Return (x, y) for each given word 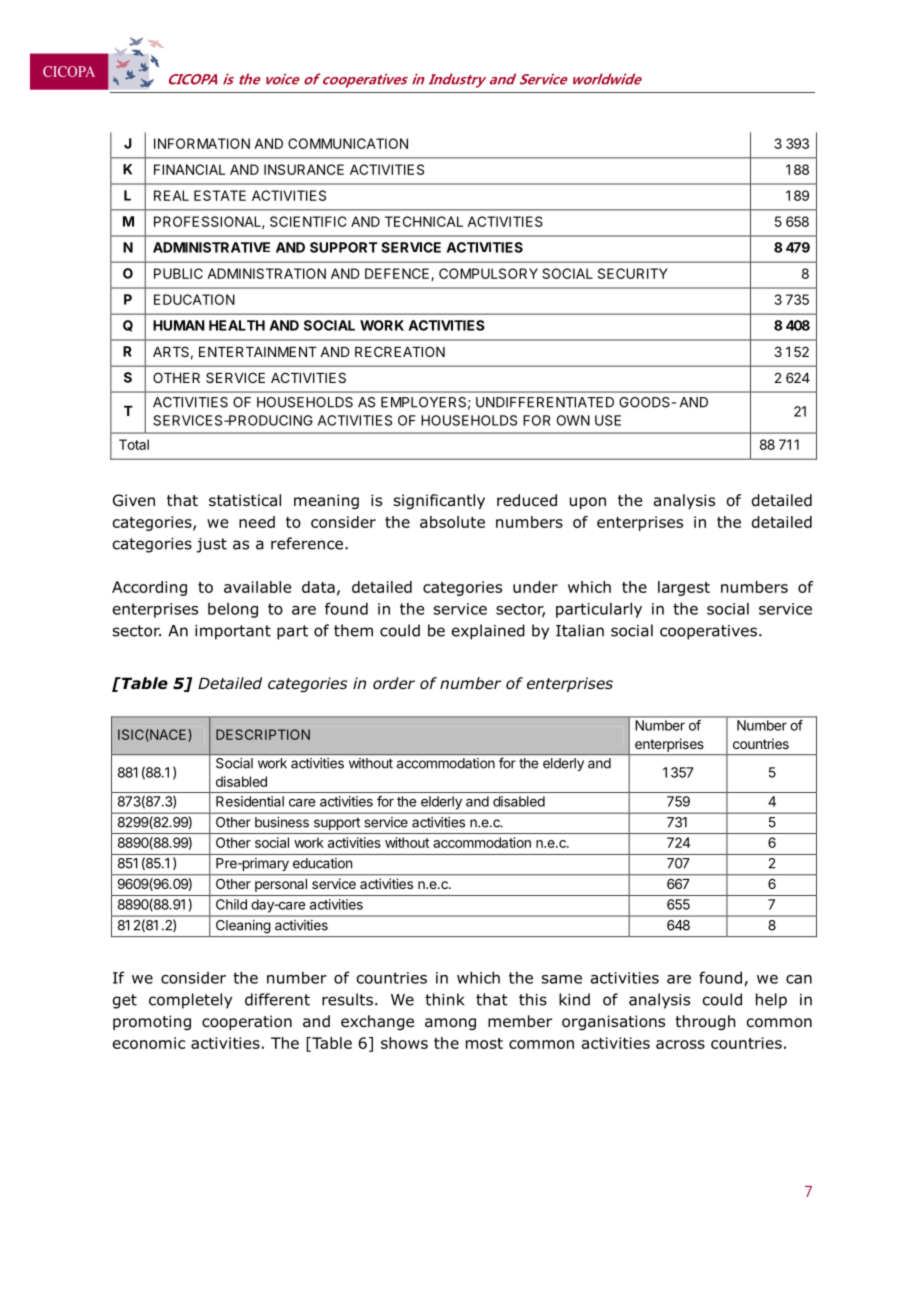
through (705, 1022)
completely (190, 1001)
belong (233, 610)
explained (488, 632)
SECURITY (633, 273)
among (450, 1024)
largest (684, 588)
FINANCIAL (189, 169)
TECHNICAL (424, 221)
